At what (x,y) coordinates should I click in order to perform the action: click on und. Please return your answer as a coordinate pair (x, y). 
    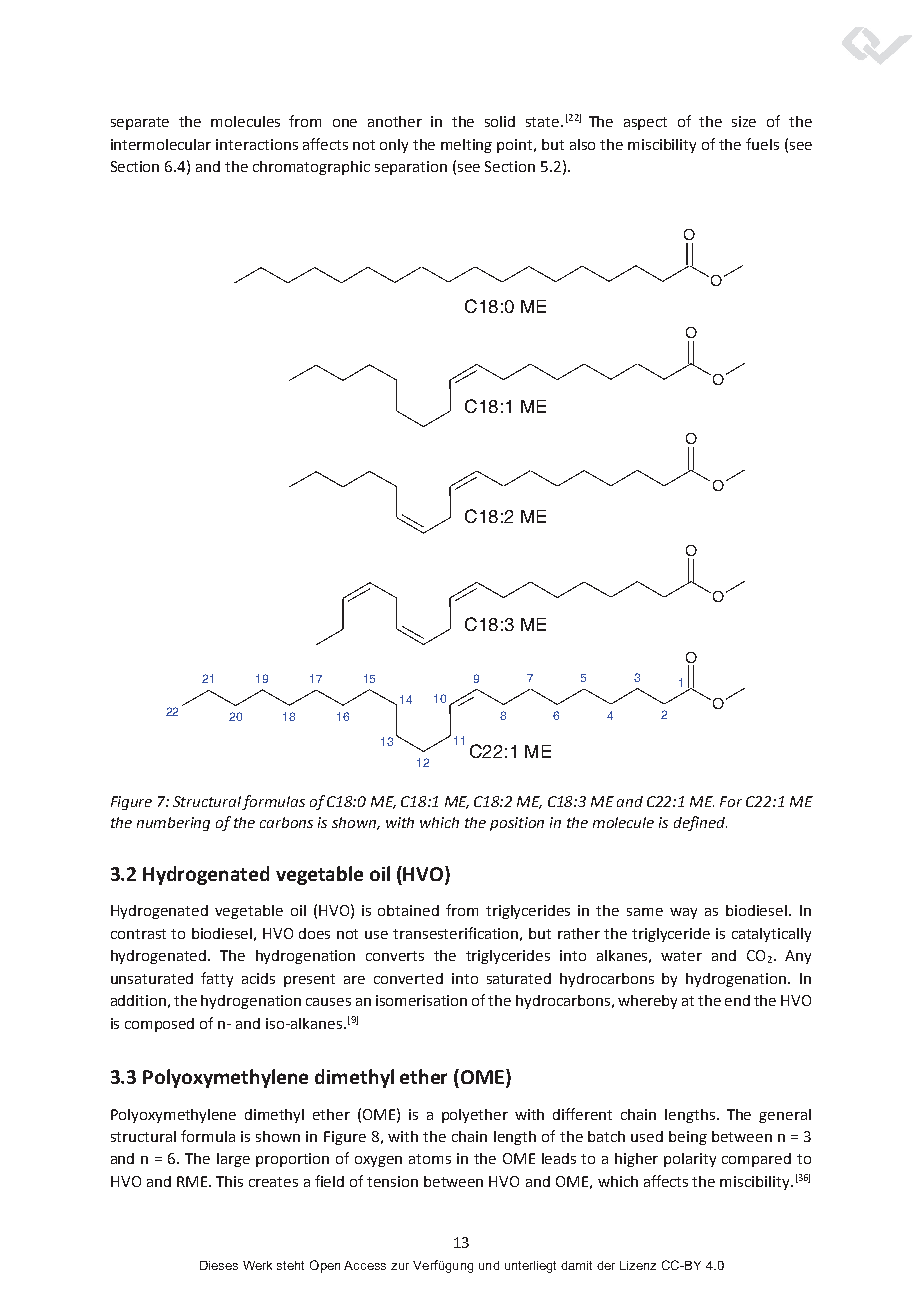
    Looking at the image, I should click on (489, 1265).
